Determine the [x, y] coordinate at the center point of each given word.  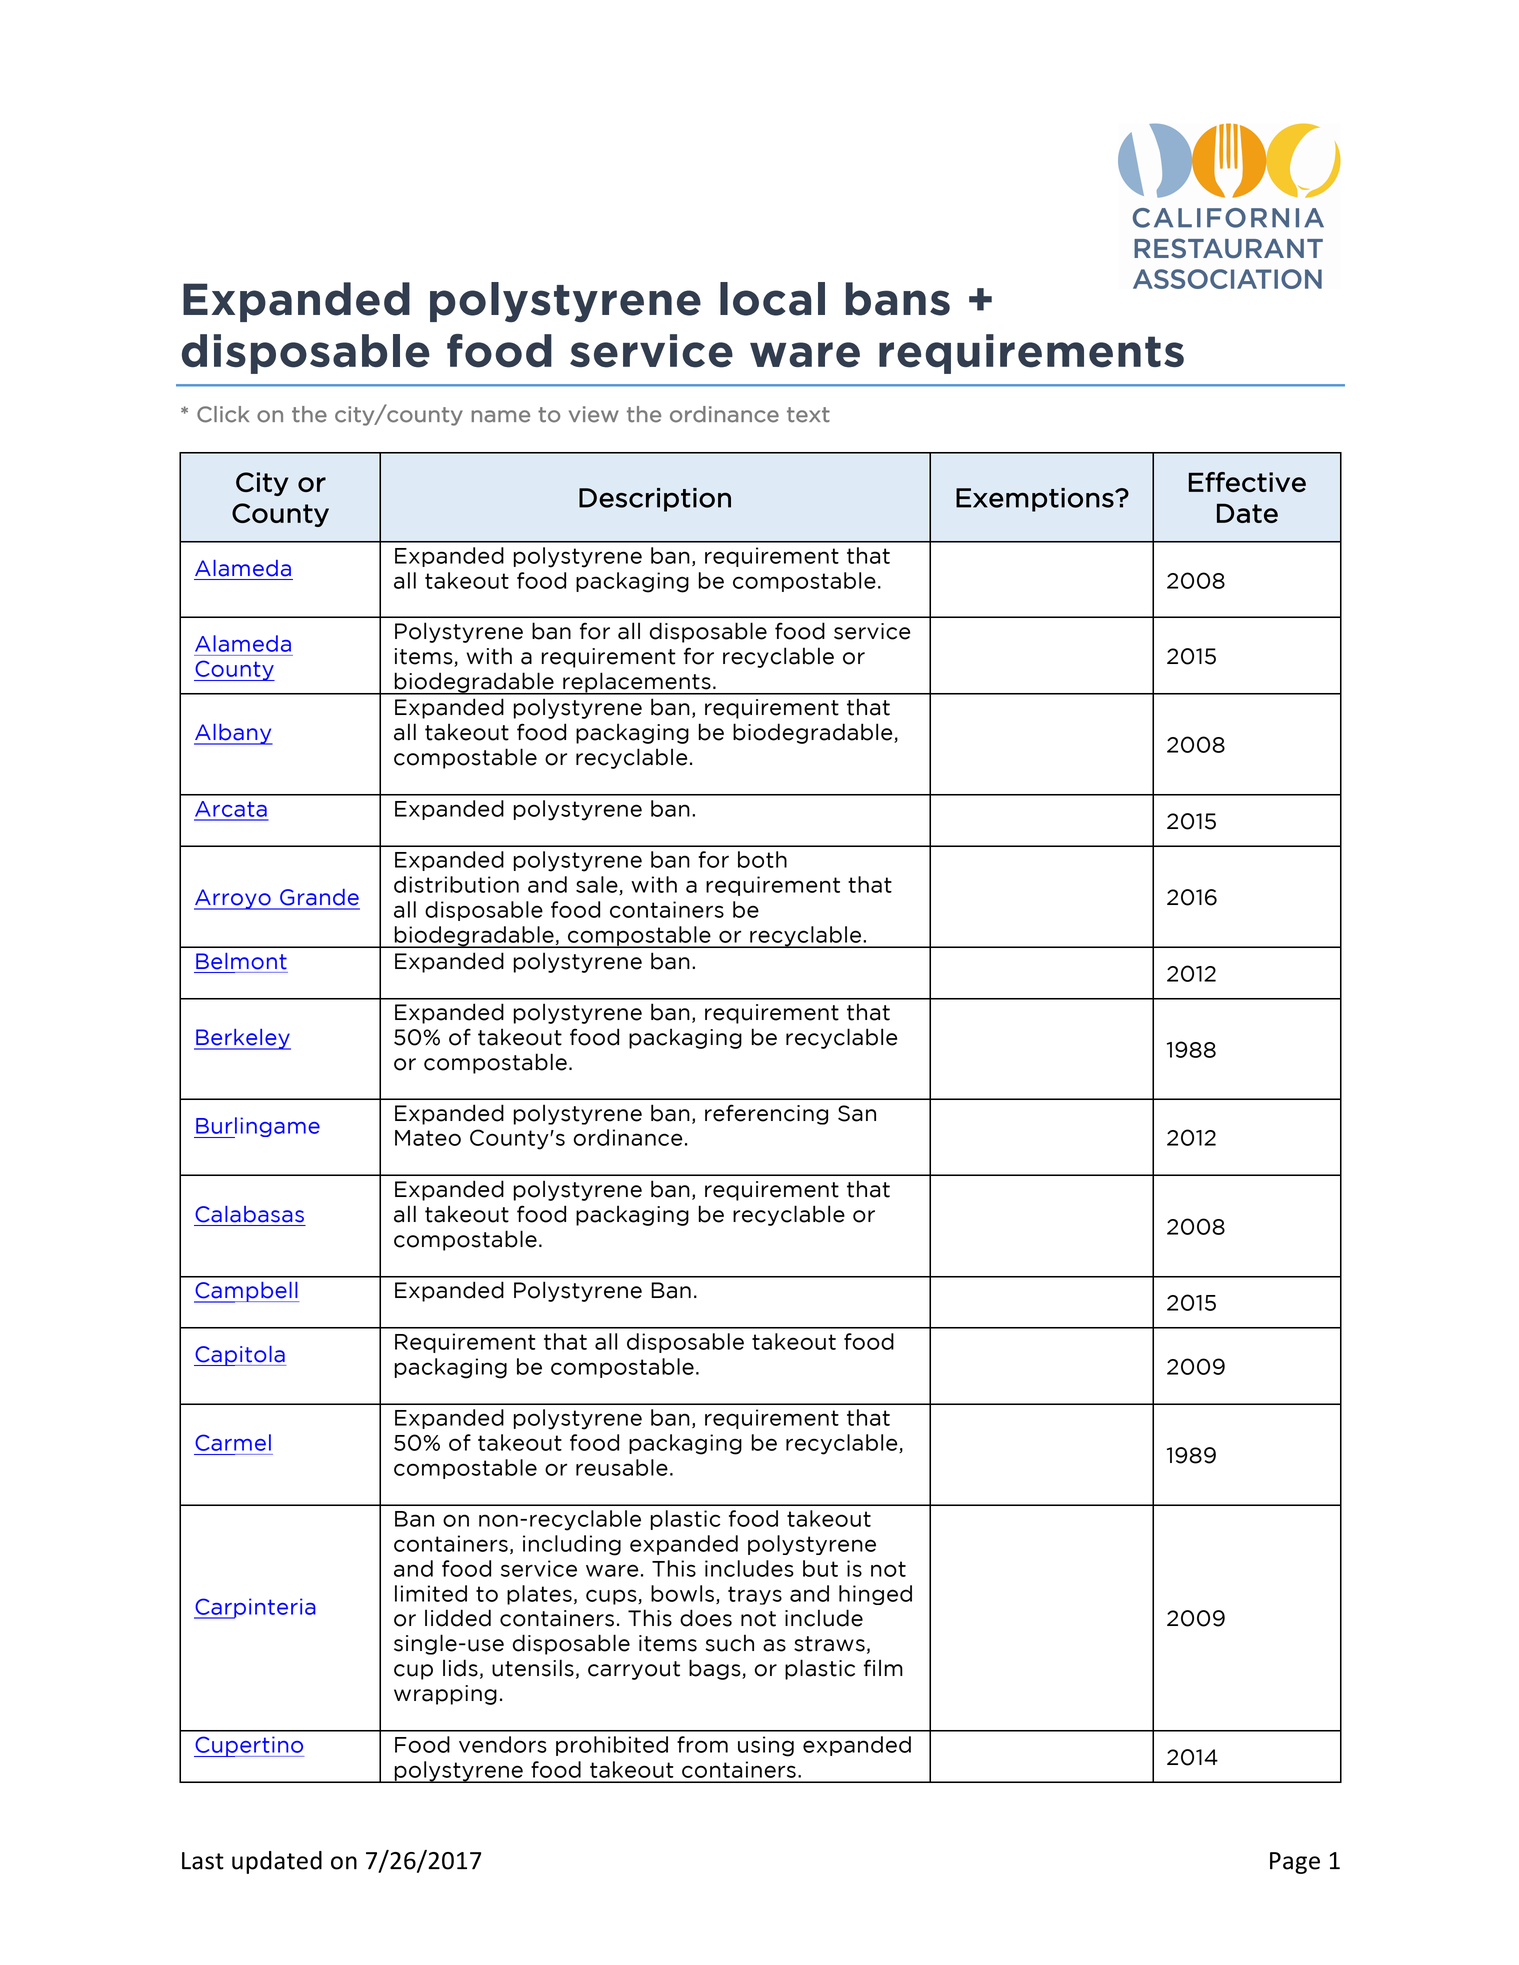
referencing [766, 1114]
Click [223, 414]
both [762, 859]
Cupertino [249, 1746]
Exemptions [1036, 500]
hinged [875, 1595]
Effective [1247, 482]
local [772, 299]
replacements [637, 683]
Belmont [241, 961]
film [883, 1667]
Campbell [246, 1292]
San [857, 1113]
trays [755, 1595]
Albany [233, 734]
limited [431, 1593]
